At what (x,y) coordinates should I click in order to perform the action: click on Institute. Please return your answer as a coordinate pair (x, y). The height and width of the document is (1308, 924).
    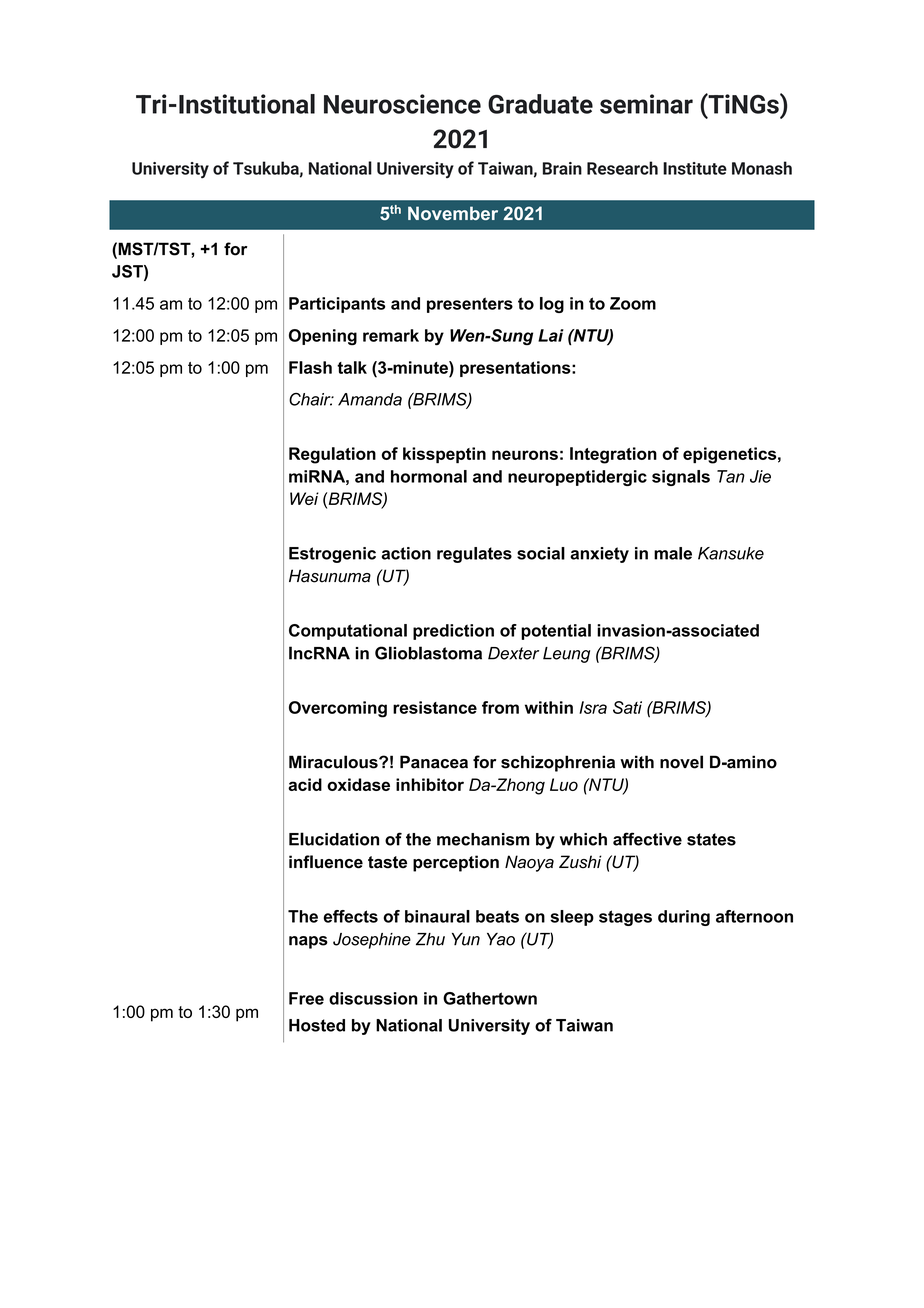
    Looking at the image, I should click on (695, 168).
